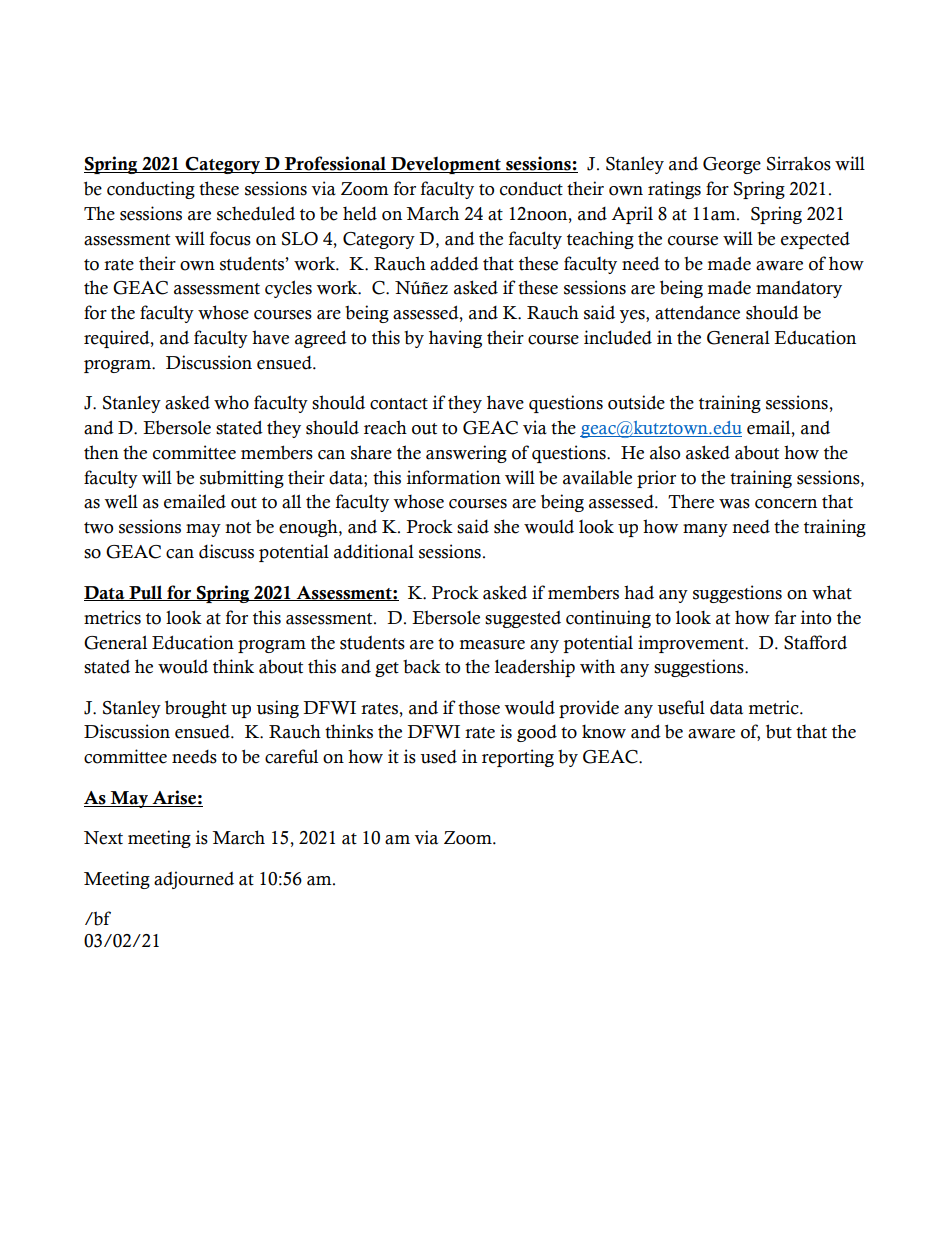 This screenshot has height=1233, width=952. Describe the element at coordinates (103, 838) in the screenshot. I see `Next` at that location.
